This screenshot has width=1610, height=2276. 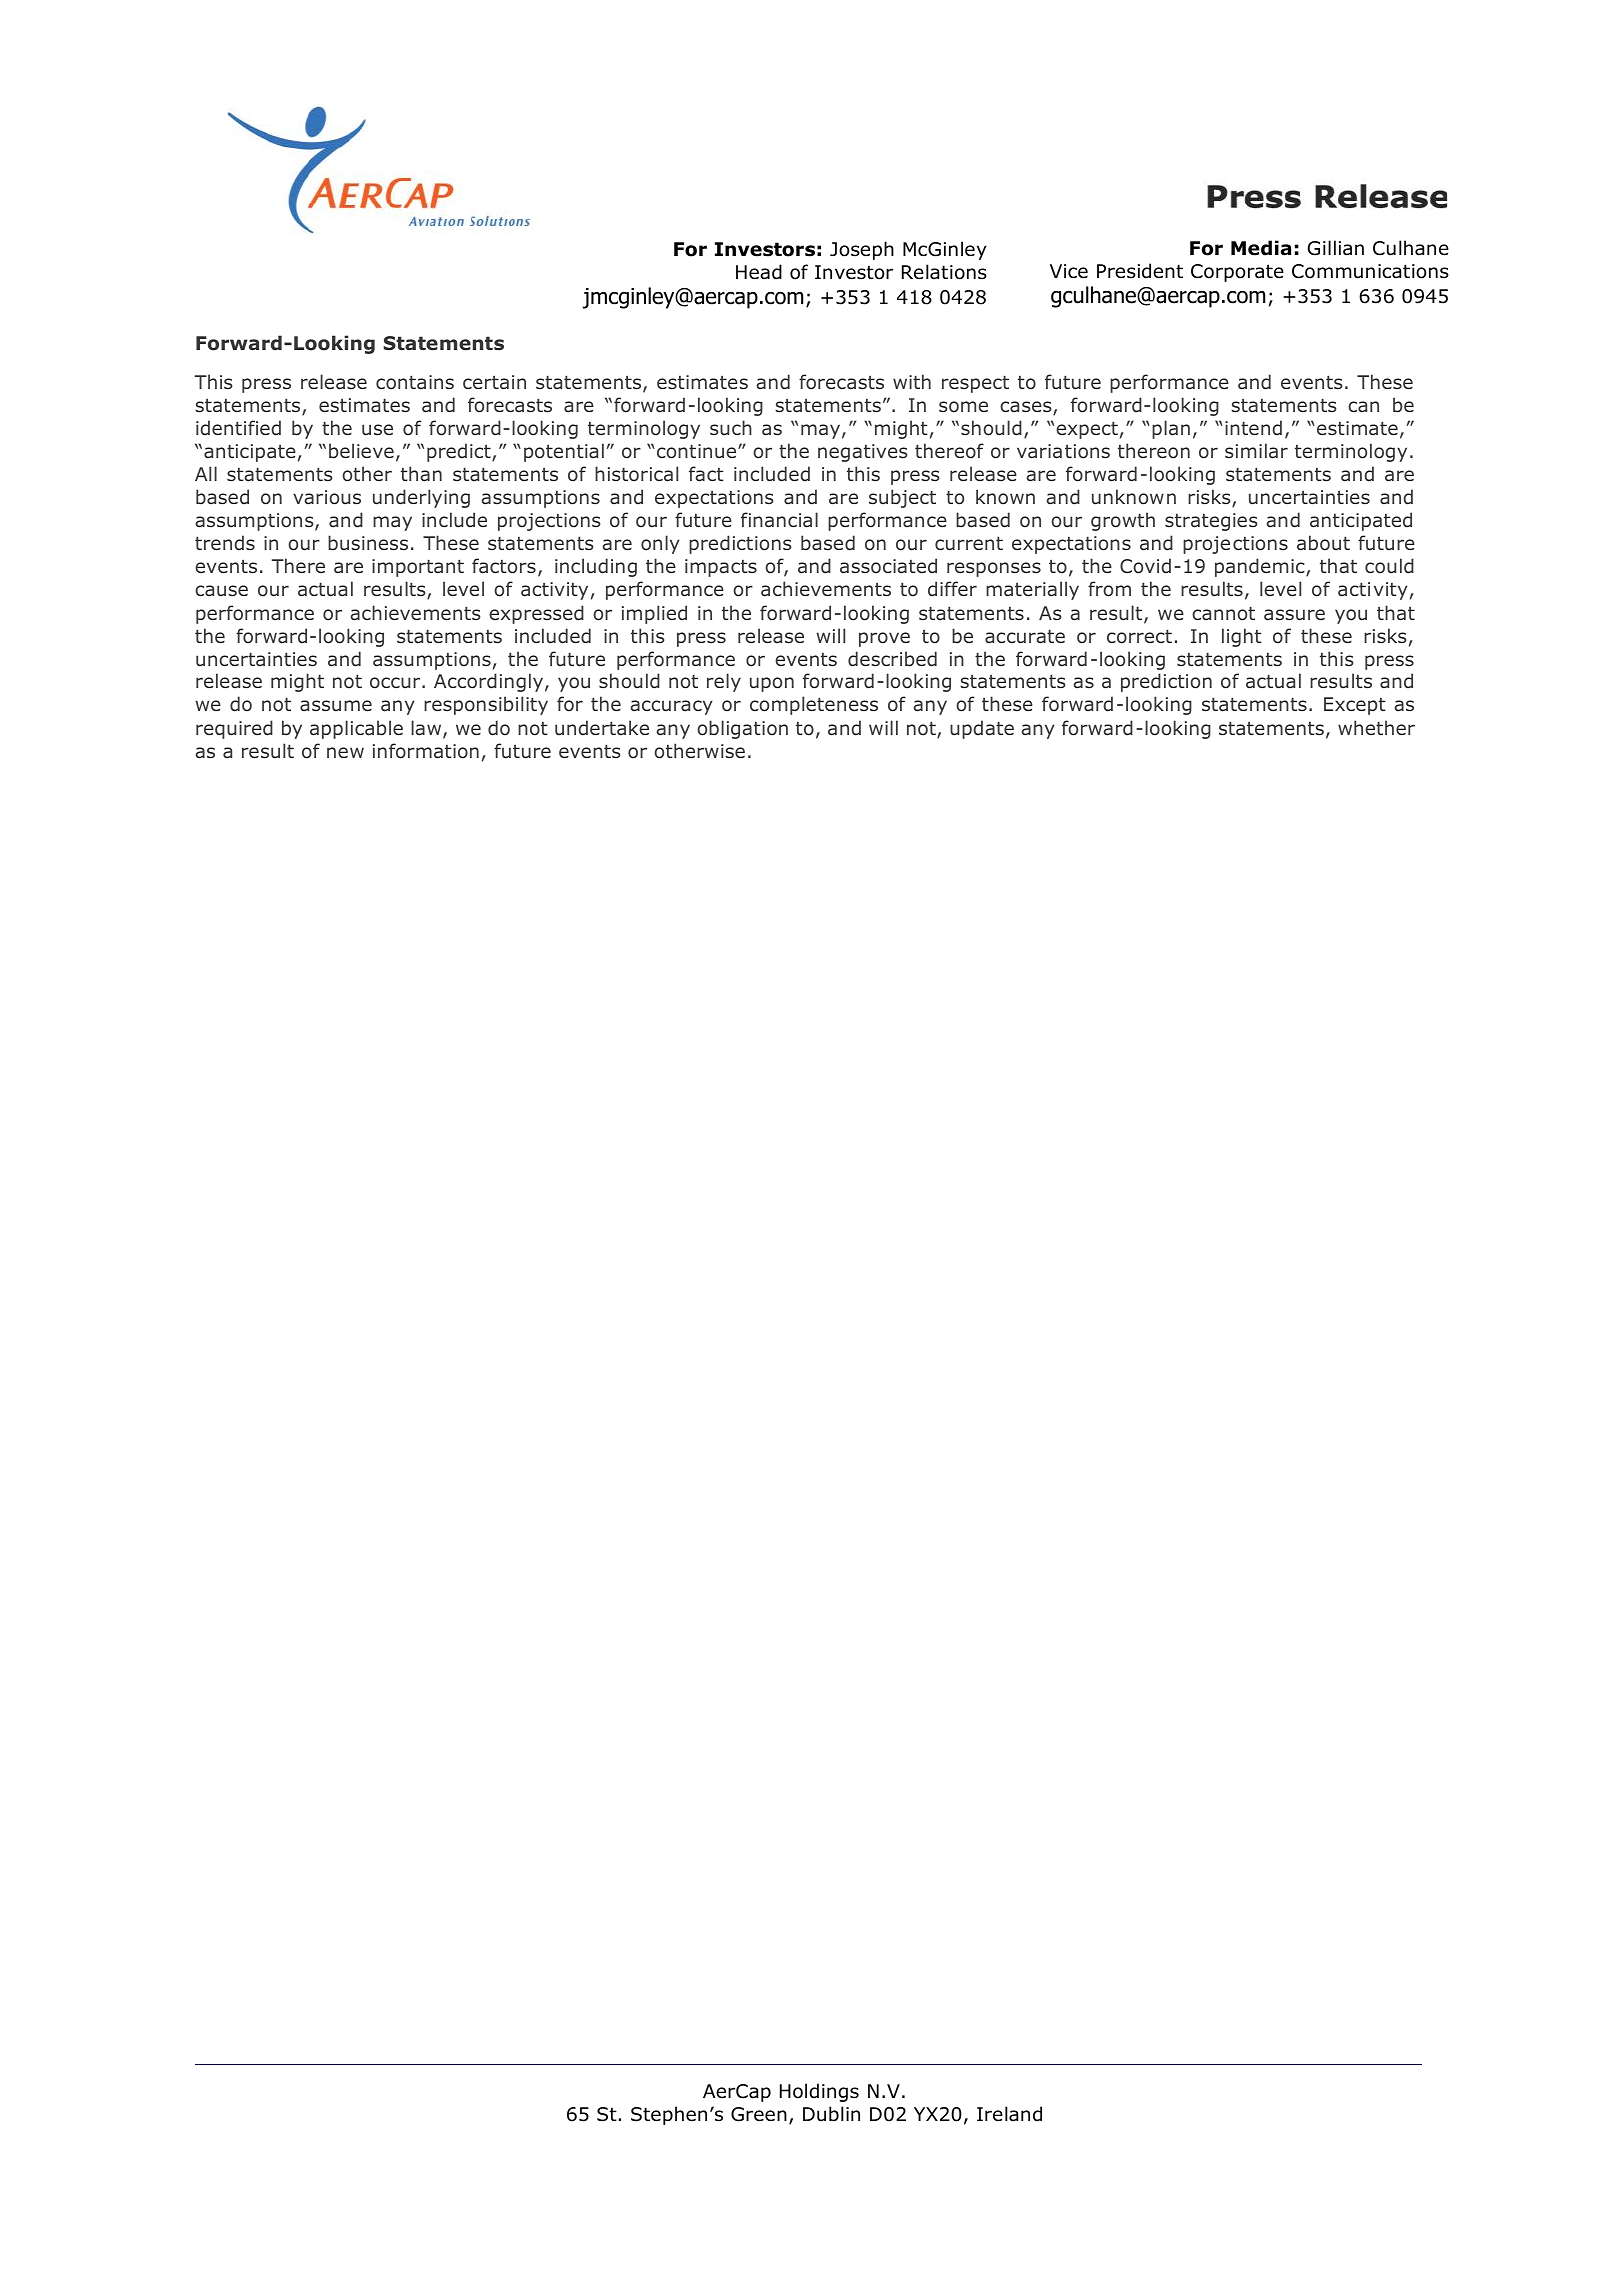 I want to click on contains, so click(x=415, y=382).
